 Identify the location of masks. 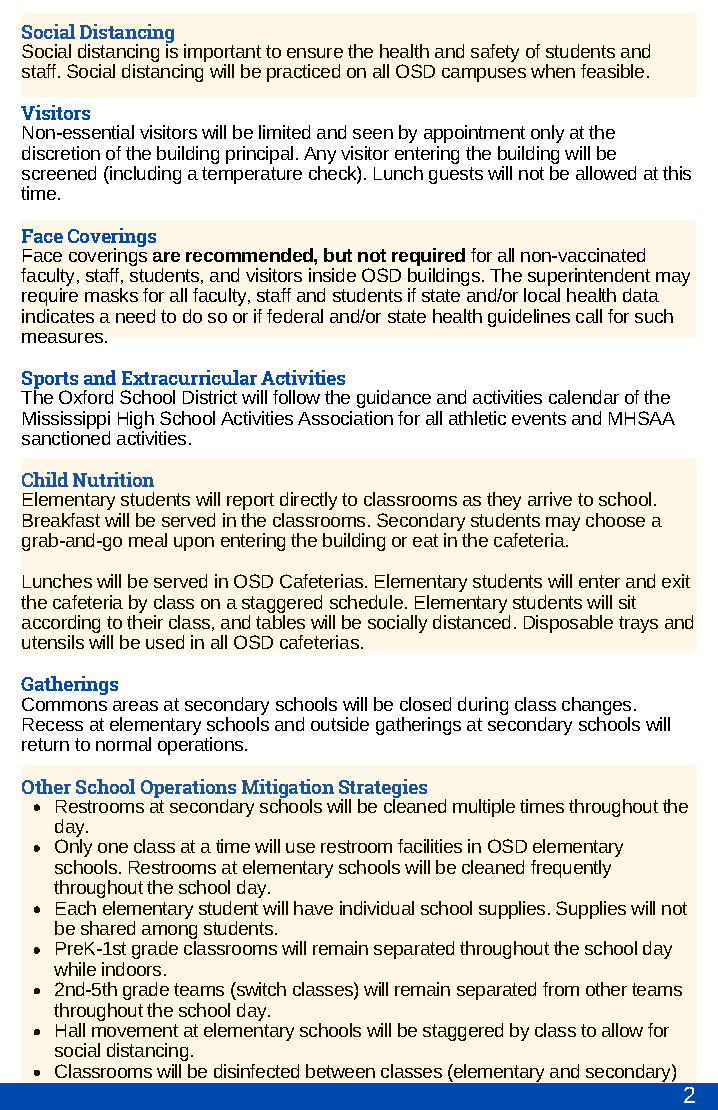
(111, 295).
